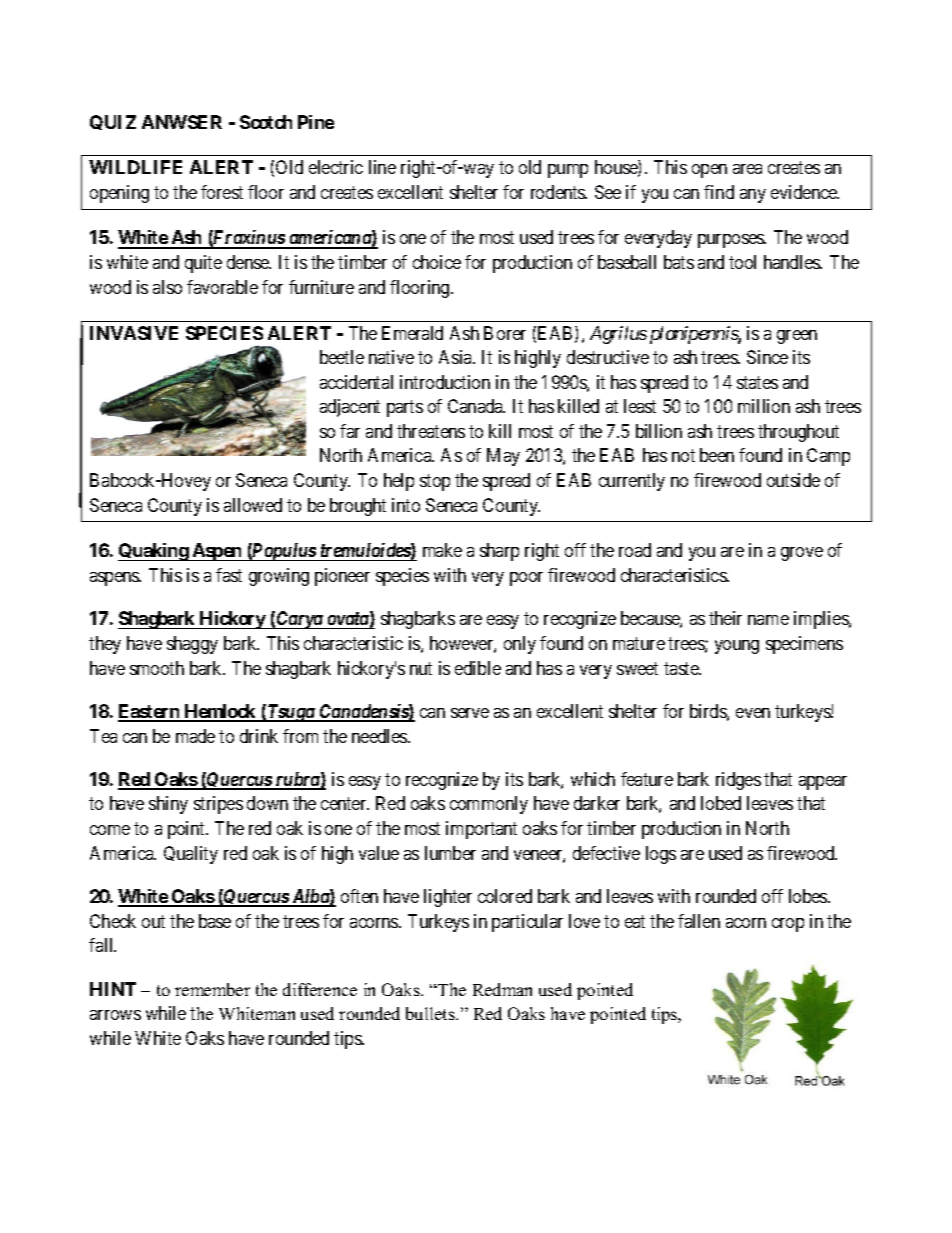  I want to click on Asia, so click(457, 357).
